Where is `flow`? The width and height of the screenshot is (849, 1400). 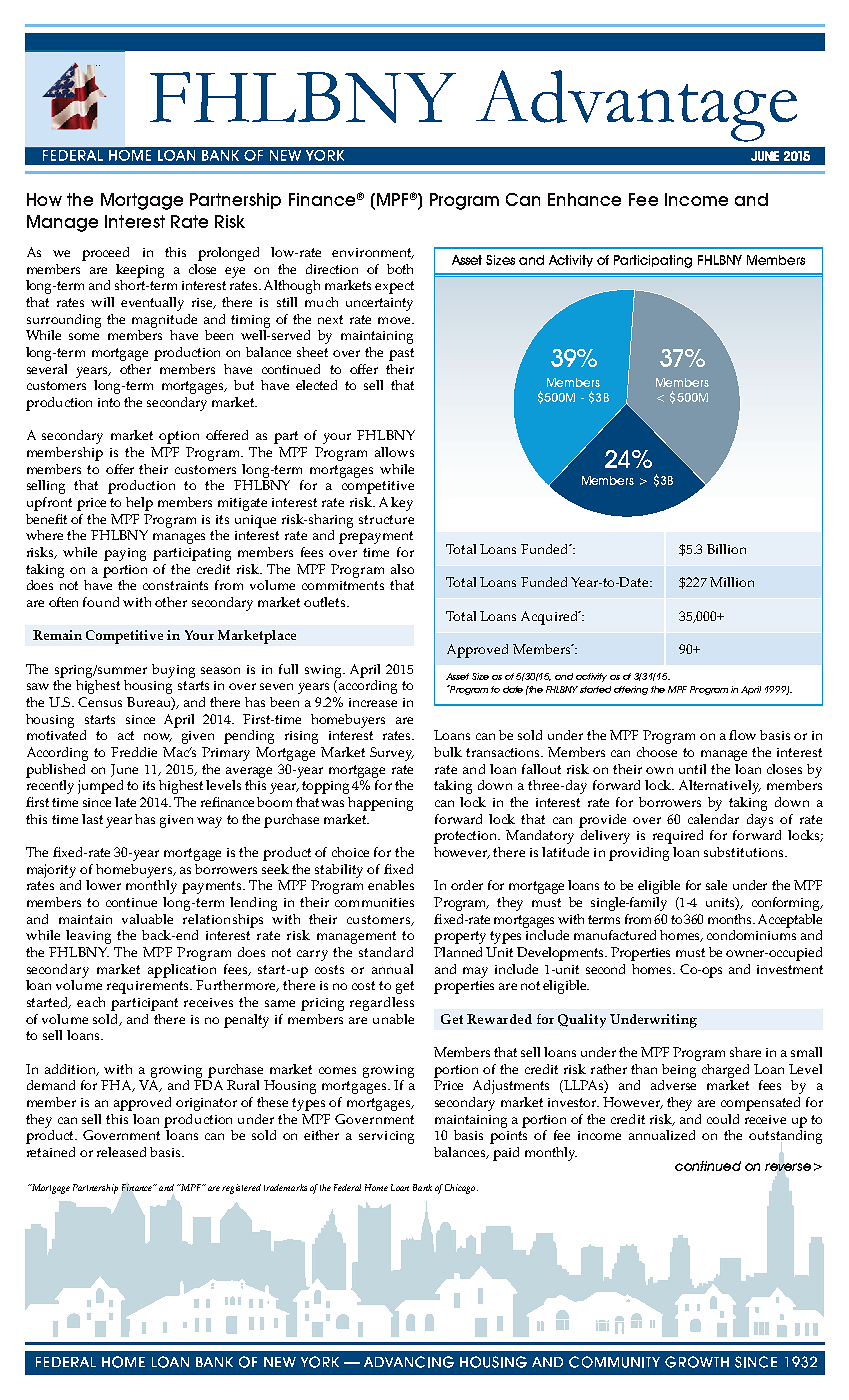
flow is located at coordinates (742, 735).
